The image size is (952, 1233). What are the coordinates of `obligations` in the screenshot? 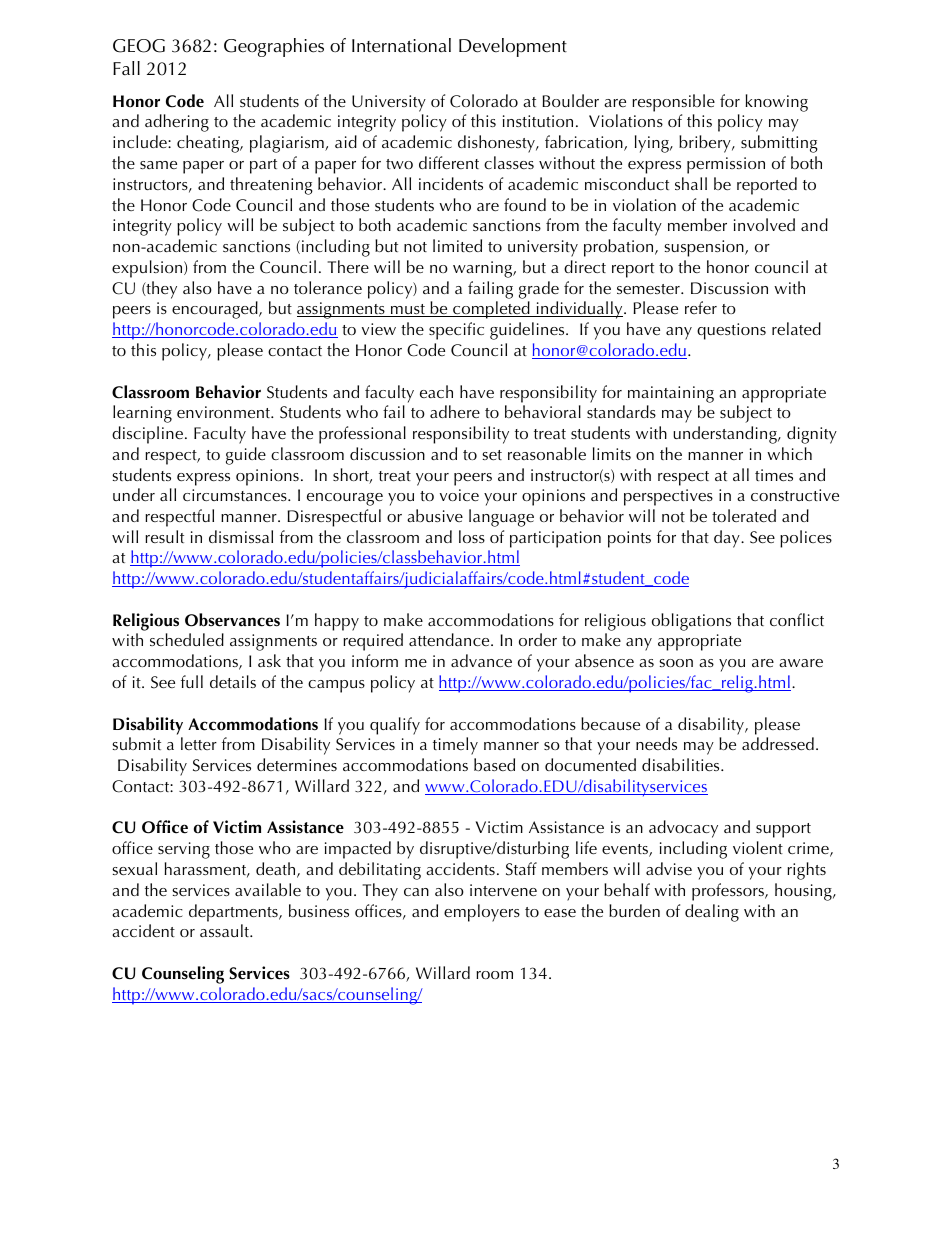 It's located at (691, 622).
